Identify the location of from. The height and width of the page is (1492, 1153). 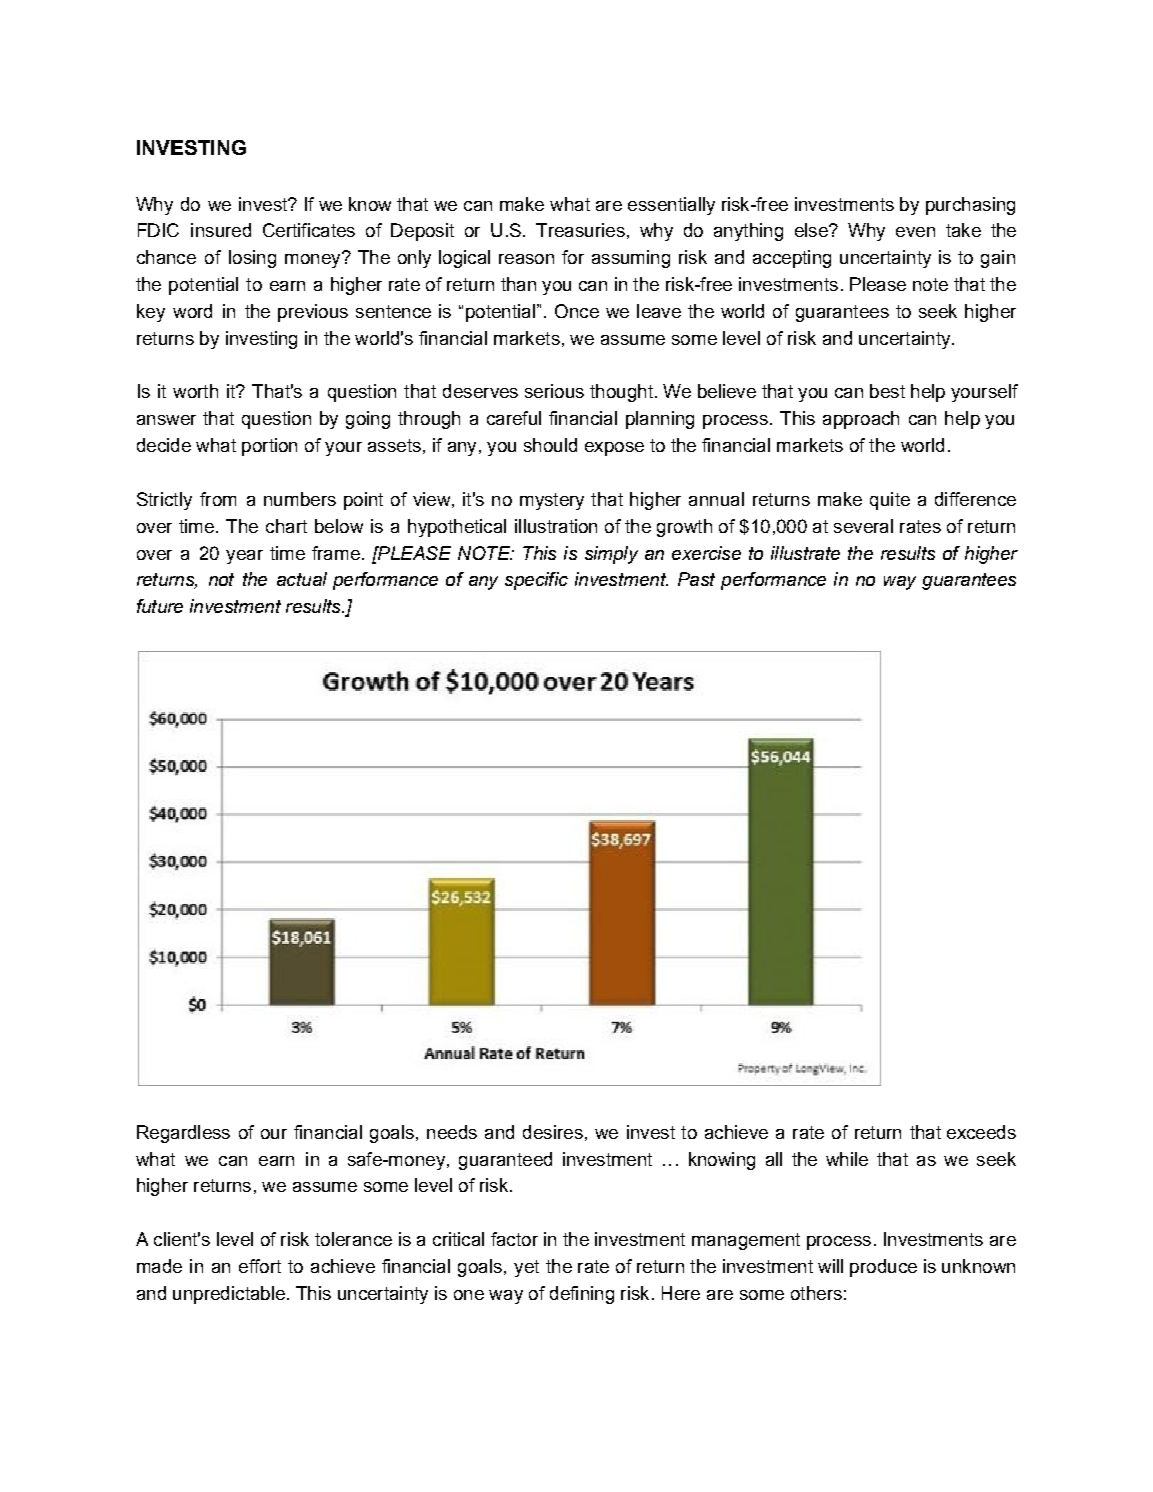
(218, 499).
